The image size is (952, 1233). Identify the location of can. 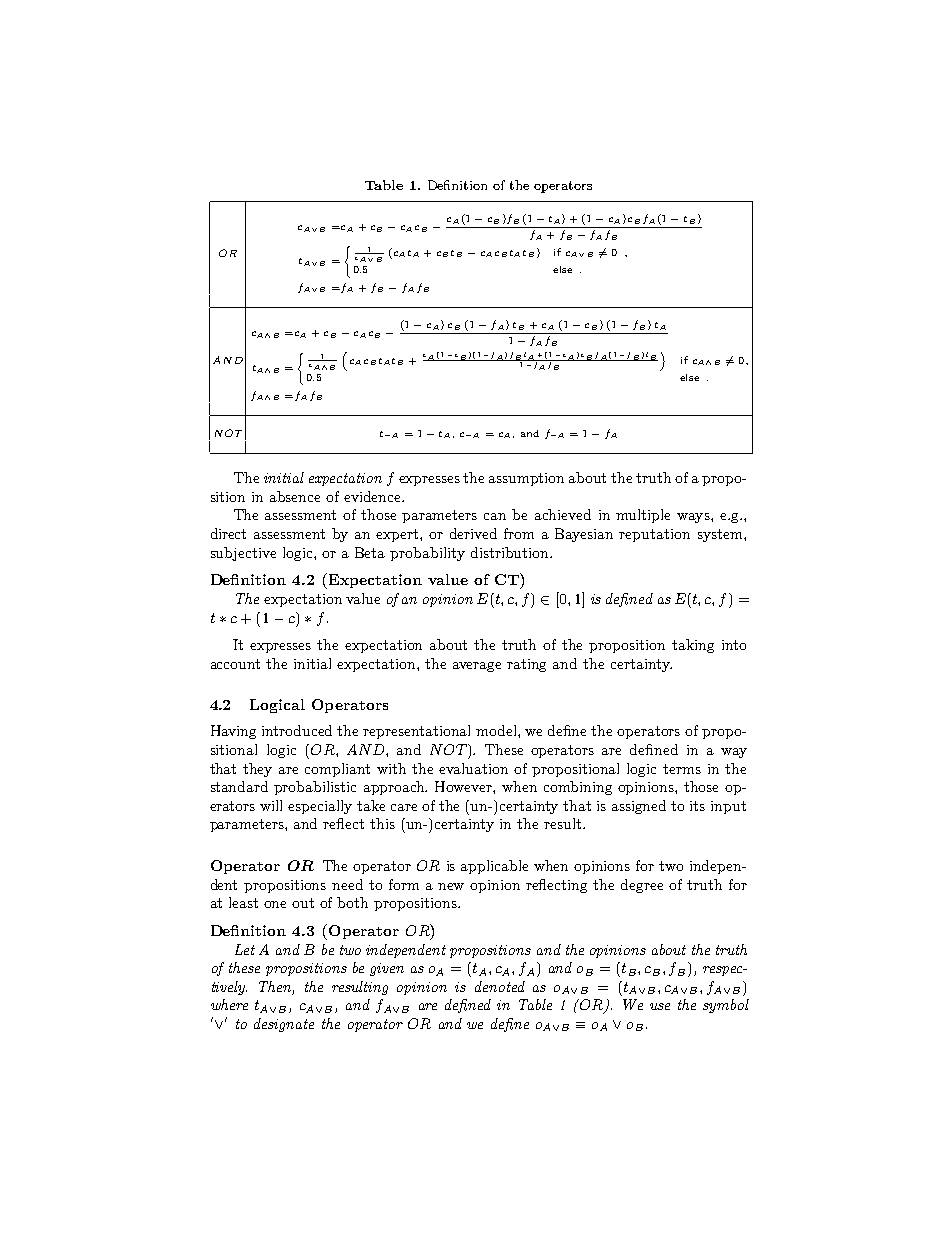
(495, 516).
